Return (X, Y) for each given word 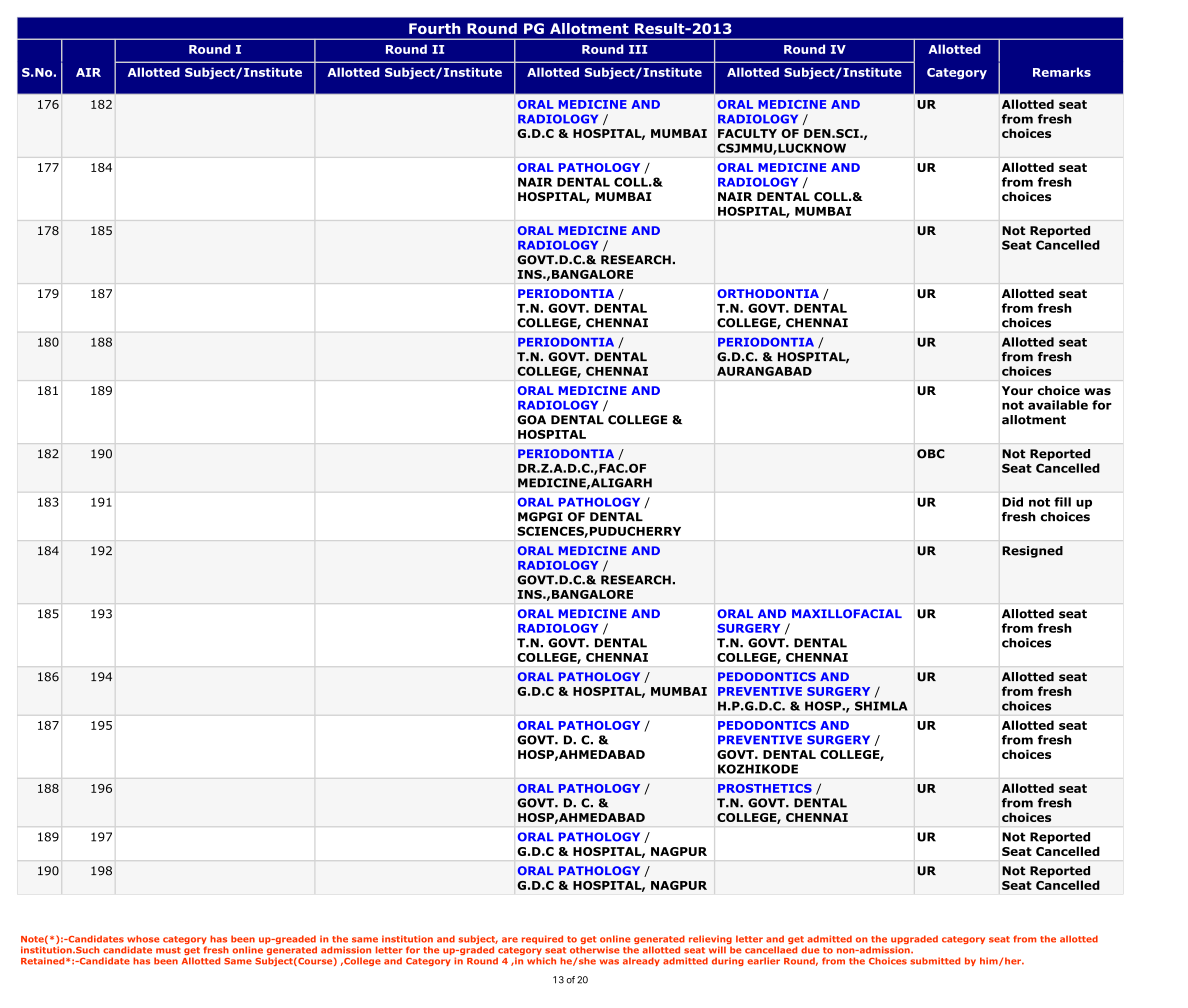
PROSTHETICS (765, 788)
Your (1017, 390)
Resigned (1032, 552)
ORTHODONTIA (768, 293)
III (638, 49)
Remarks (1062, 72)
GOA (531, 420)
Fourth (435, 28)
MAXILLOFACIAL (847, 614)
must (168, 950)
